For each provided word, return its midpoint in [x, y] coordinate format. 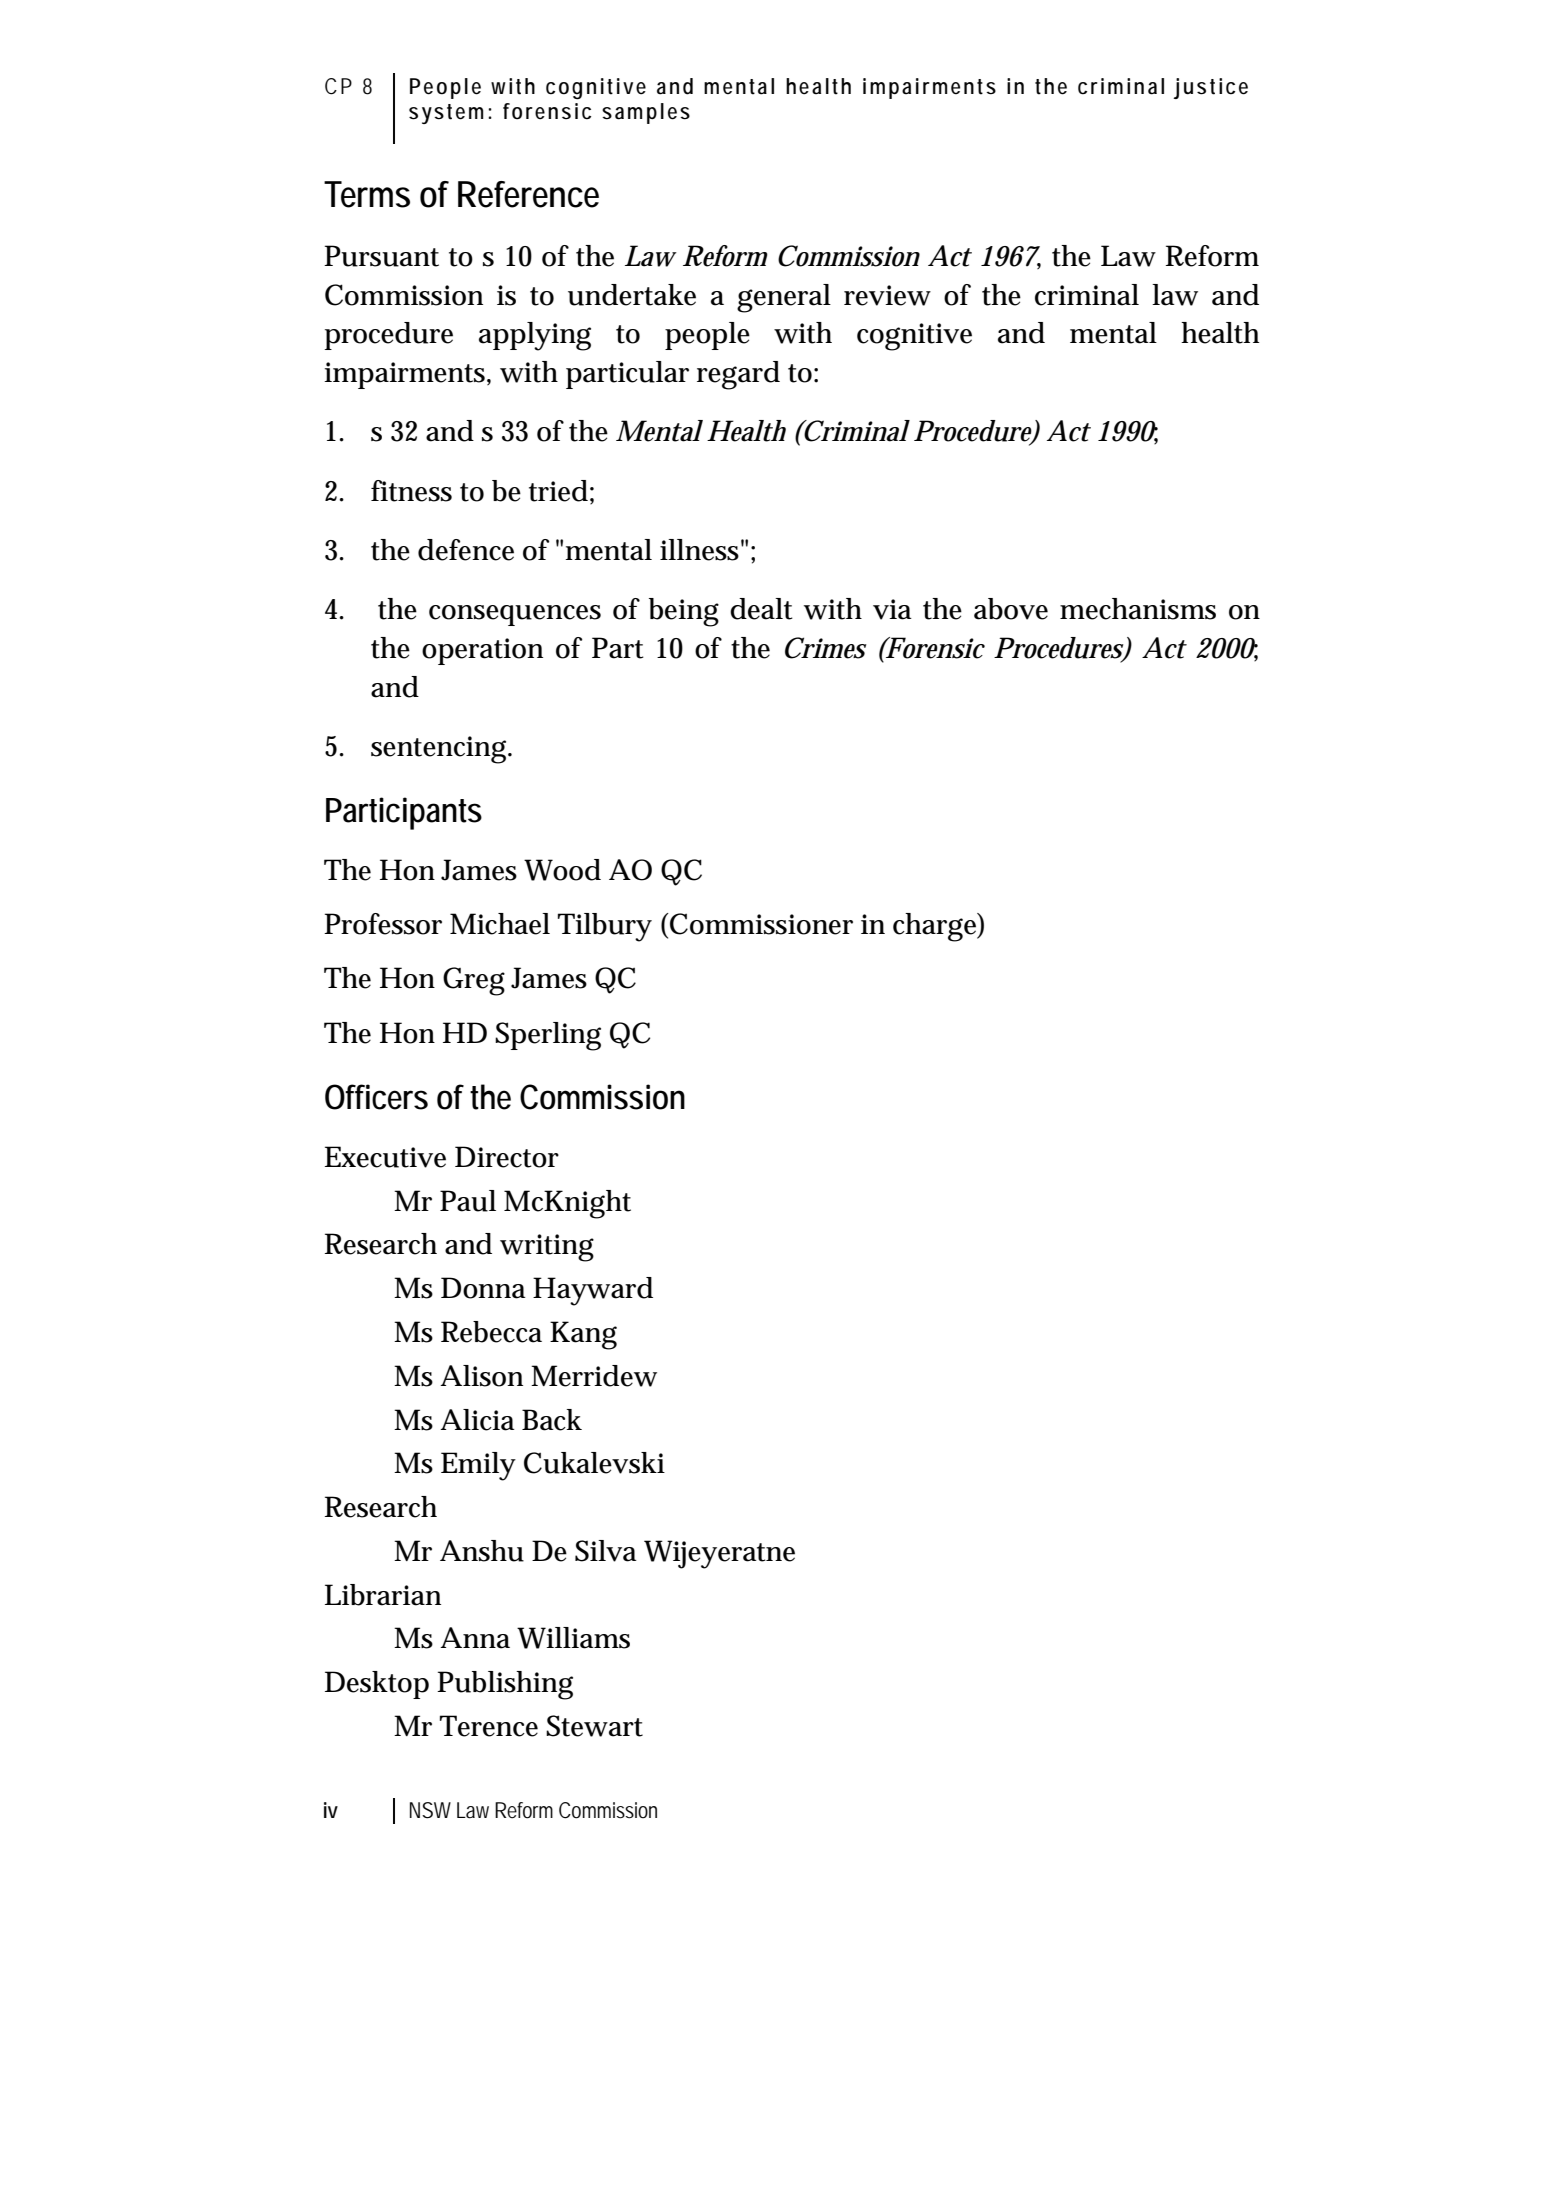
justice [1210, 88]
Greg [474, 981]
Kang [583, 1335]
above [1011, 609]
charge [936, 927]
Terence [489, 1726]
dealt [761, 609]
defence [466, 550]
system [446, 114]
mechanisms [1138, 609]
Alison [481, 1376]
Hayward [593, 1291]
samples [646, 113]
